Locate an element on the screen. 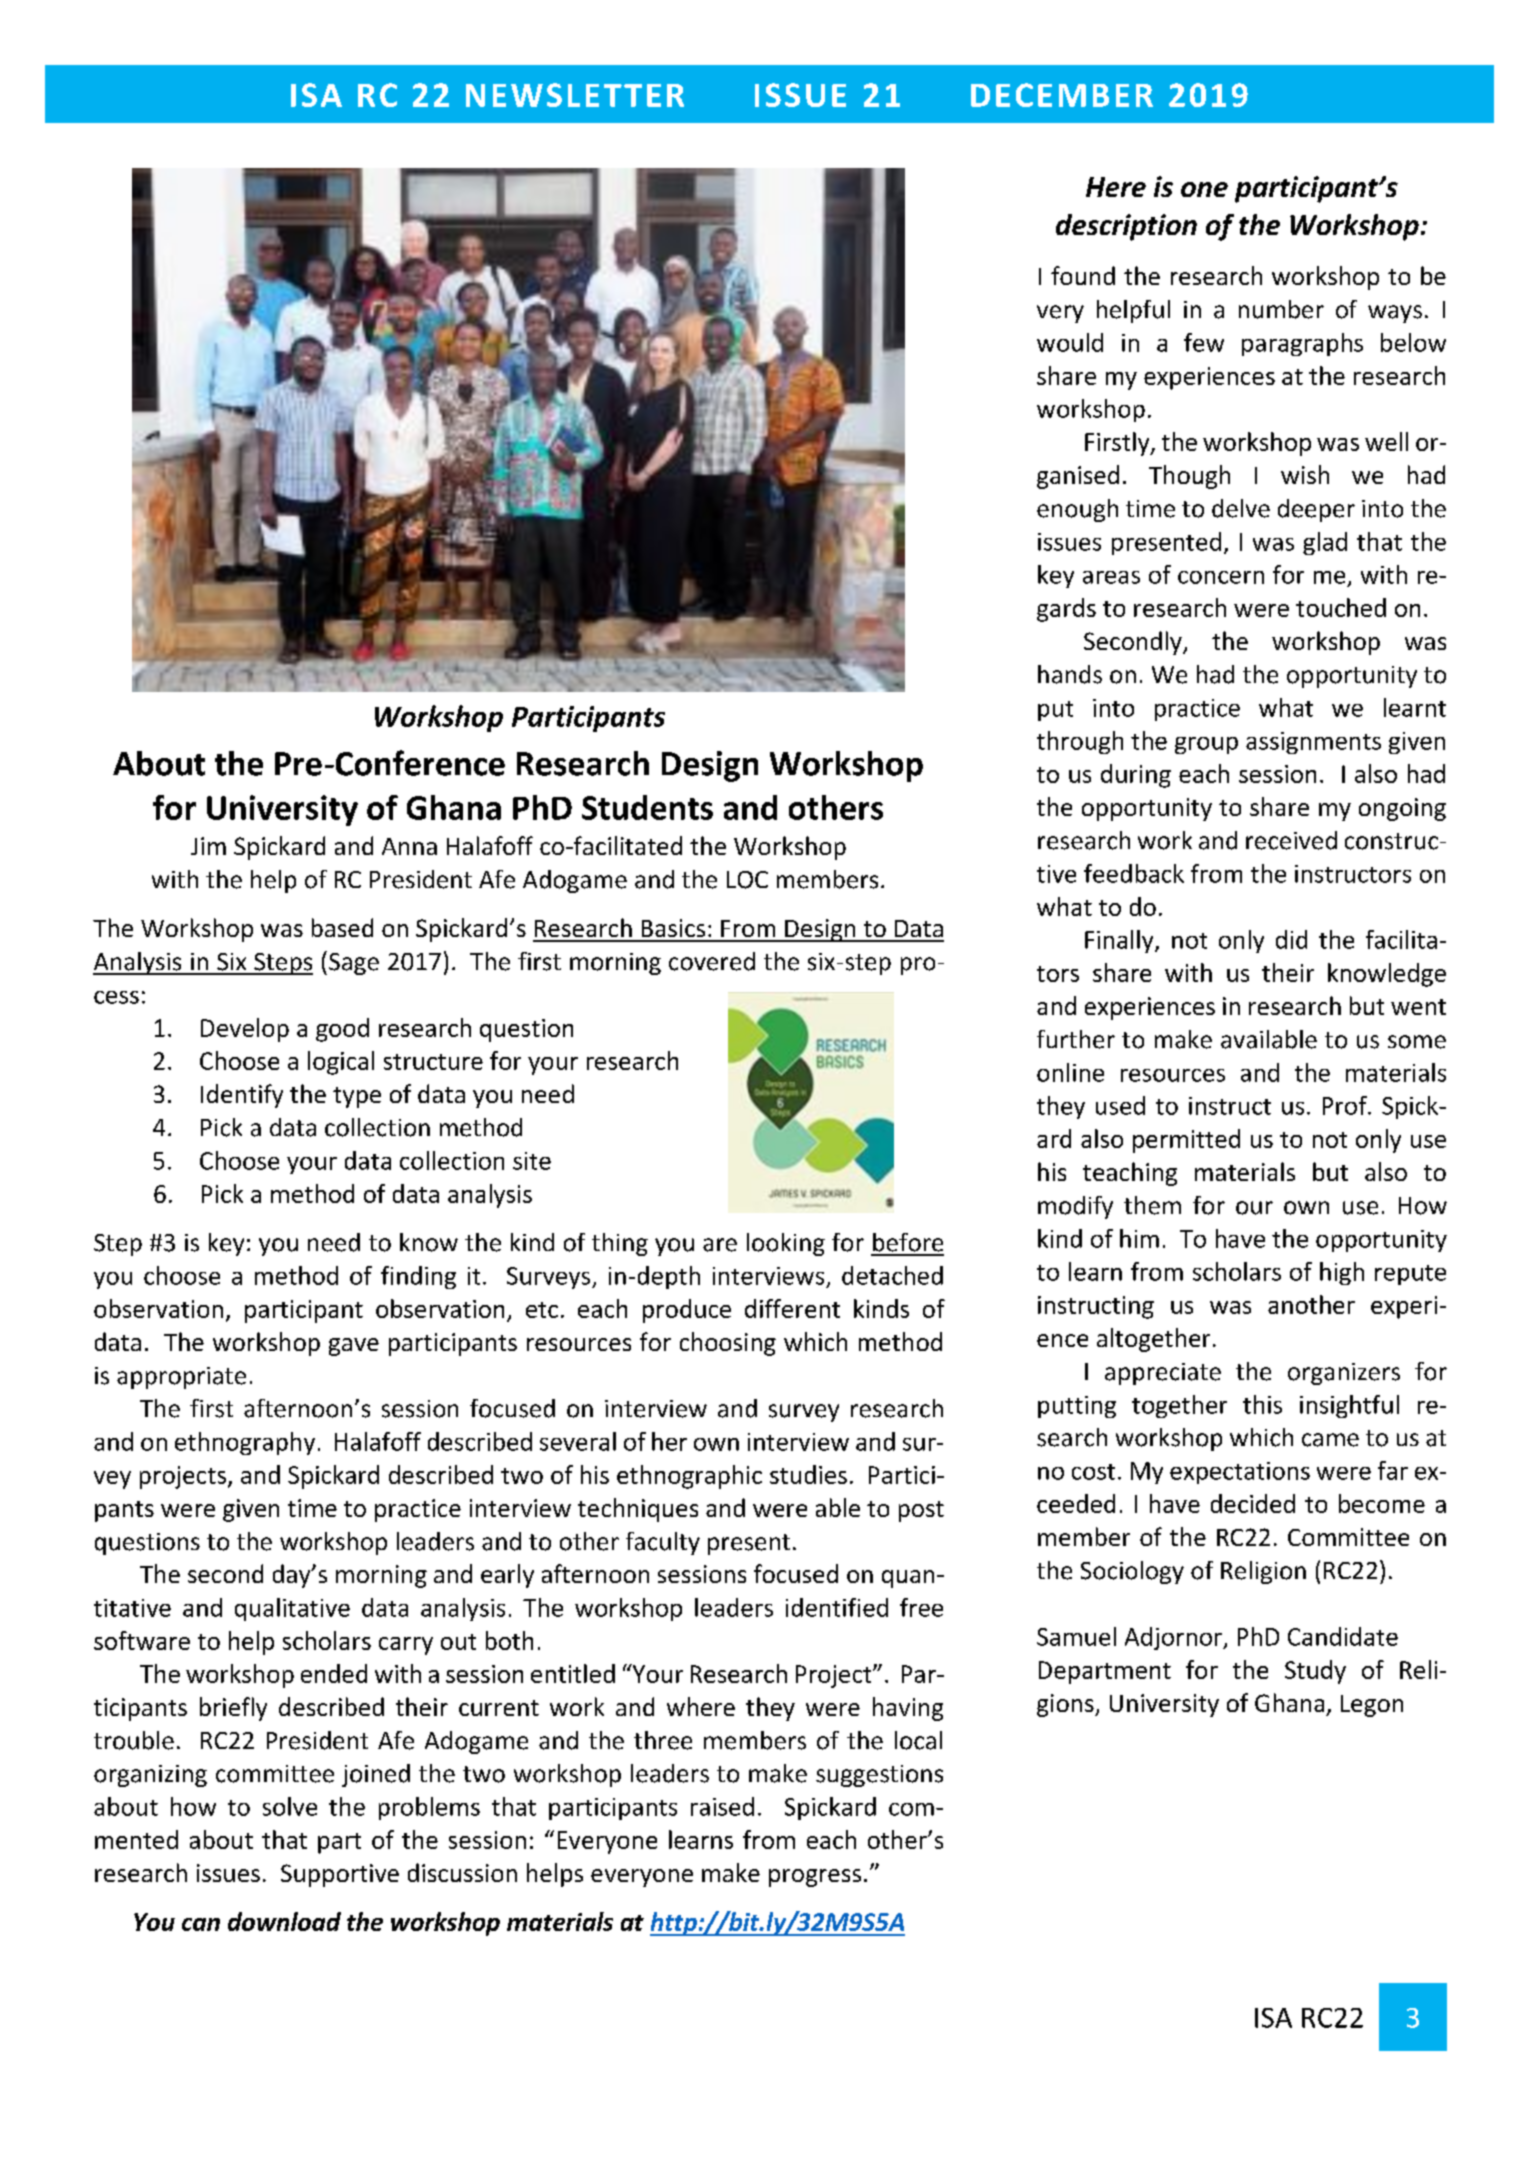  received is located at coordinates (1291, 840).
